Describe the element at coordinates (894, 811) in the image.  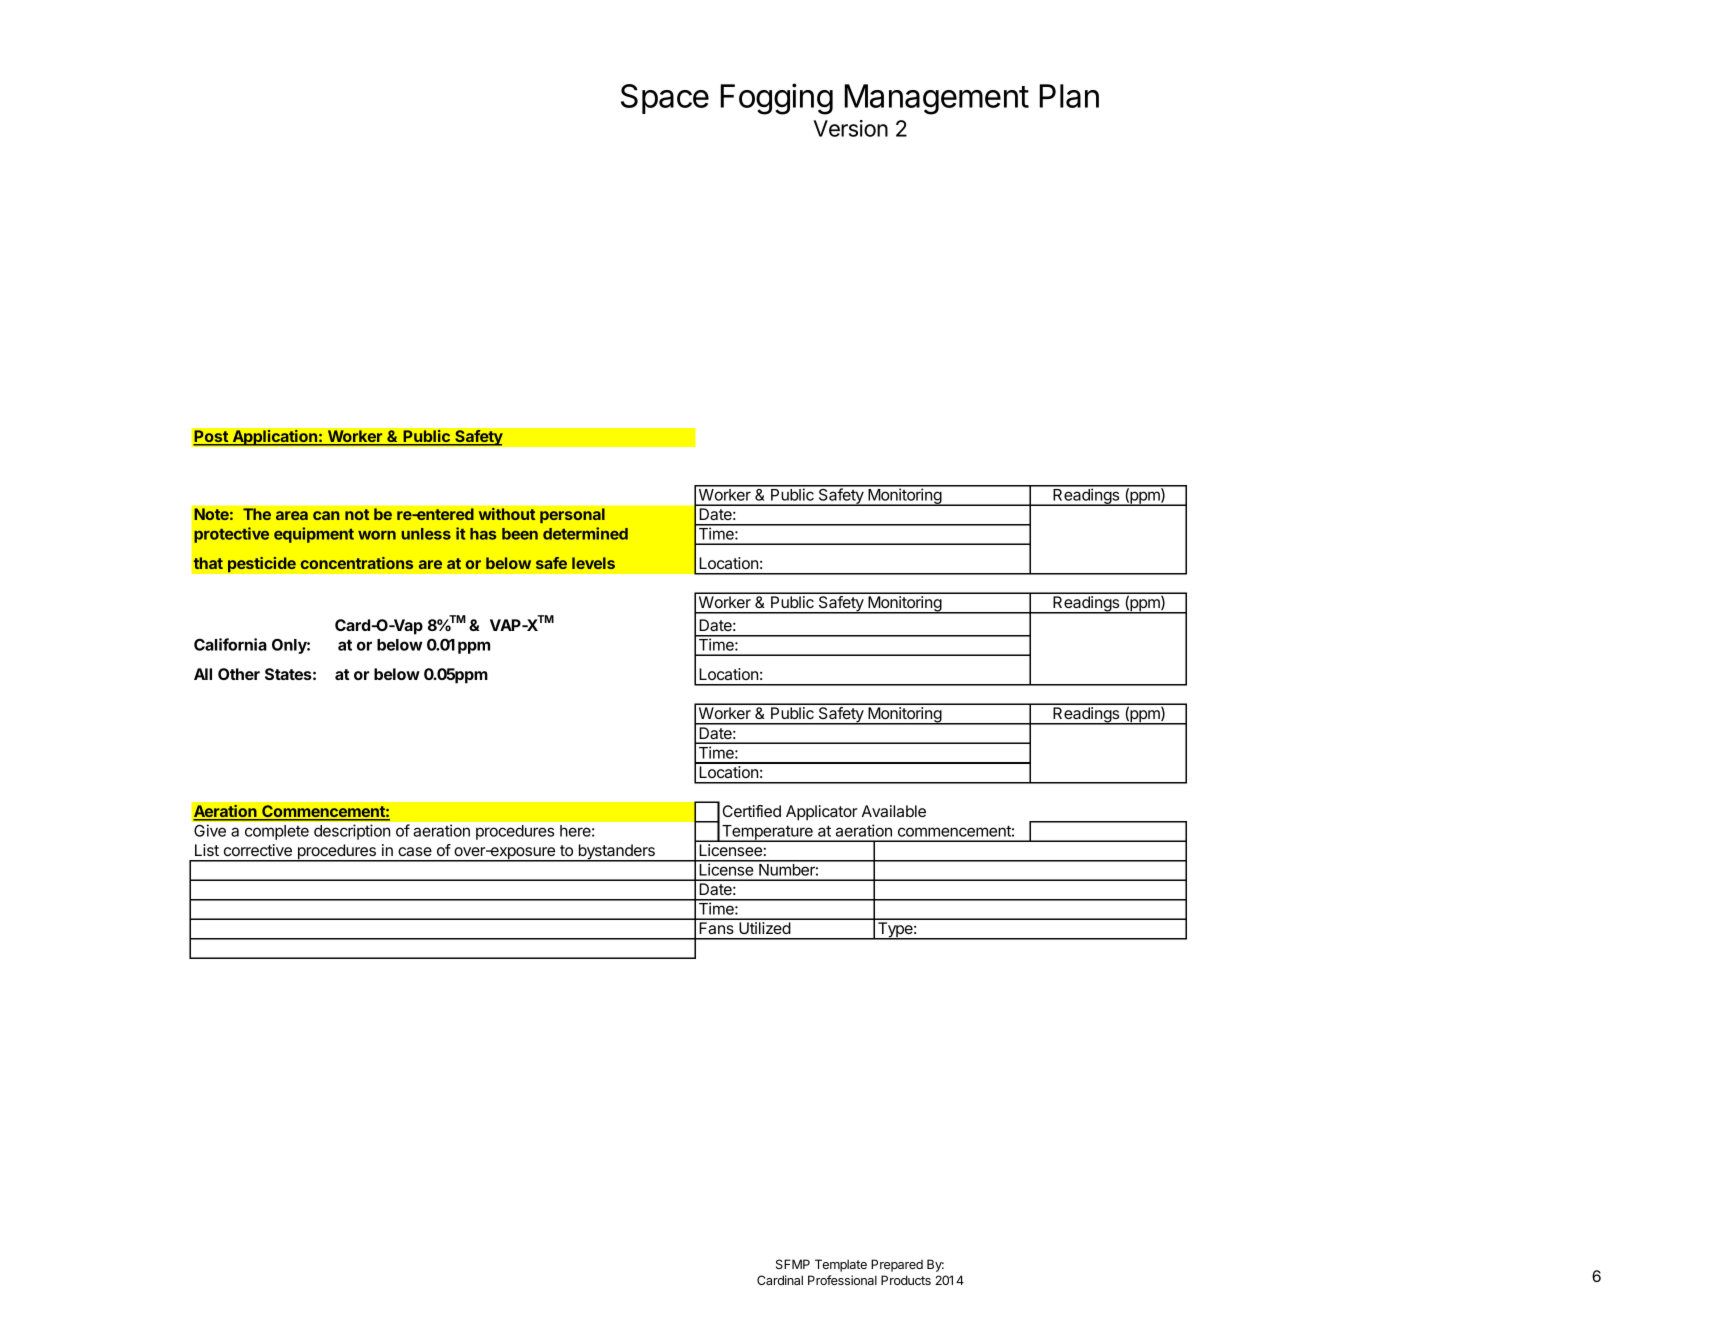
I see `Available` at that location.
